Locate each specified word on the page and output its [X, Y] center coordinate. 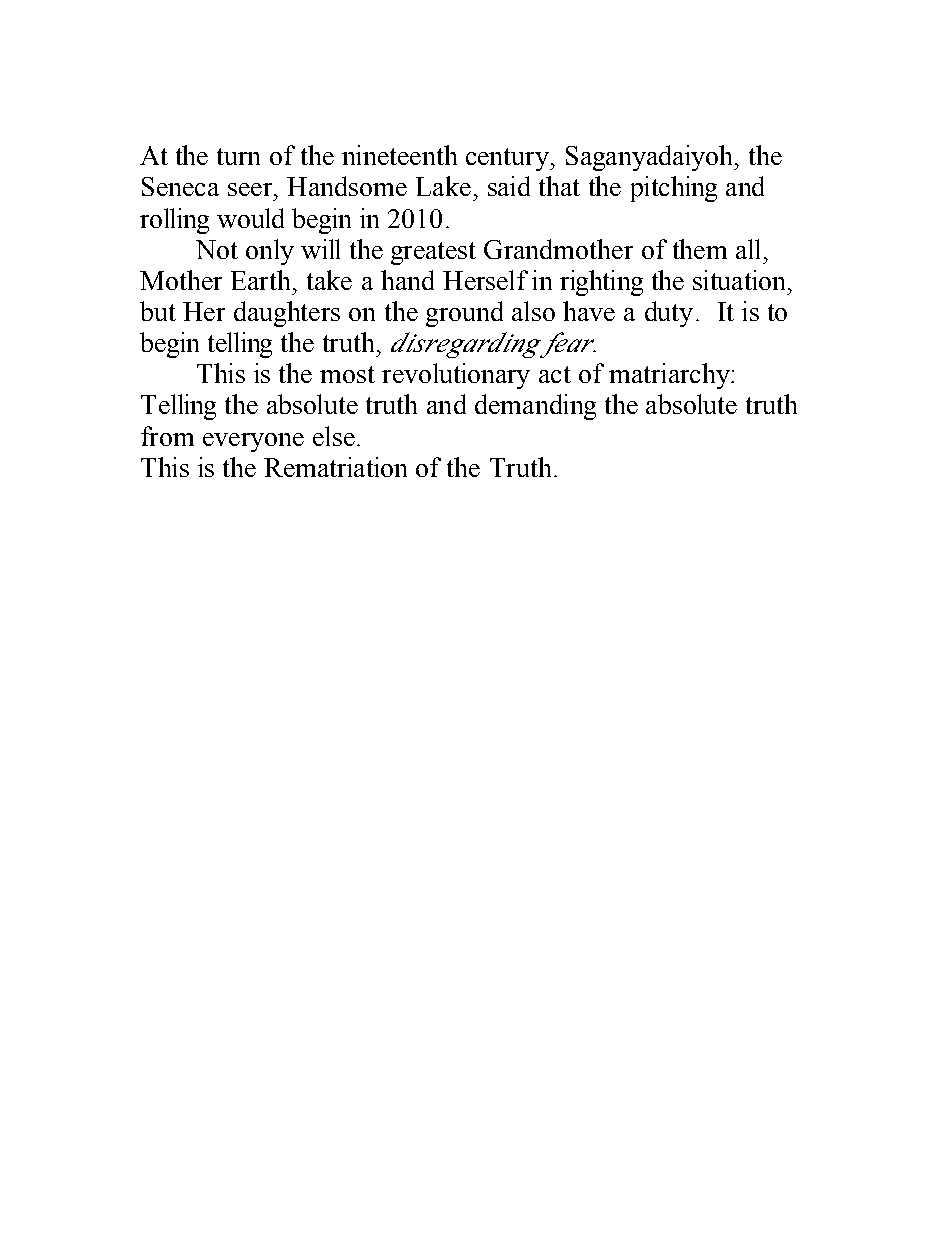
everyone [253, 442]
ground [464, 314]
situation [739, 280]
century [508, 159]
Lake [443, 186]
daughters [287, 314]
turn [238, 156]
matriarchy [670, 376]
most [347, 374]
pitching [674, 189]
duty [669, 314]
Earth [260, 280]
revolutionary [456, 376]
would [250, 218]
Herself [485, 280]
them [700, 249]
